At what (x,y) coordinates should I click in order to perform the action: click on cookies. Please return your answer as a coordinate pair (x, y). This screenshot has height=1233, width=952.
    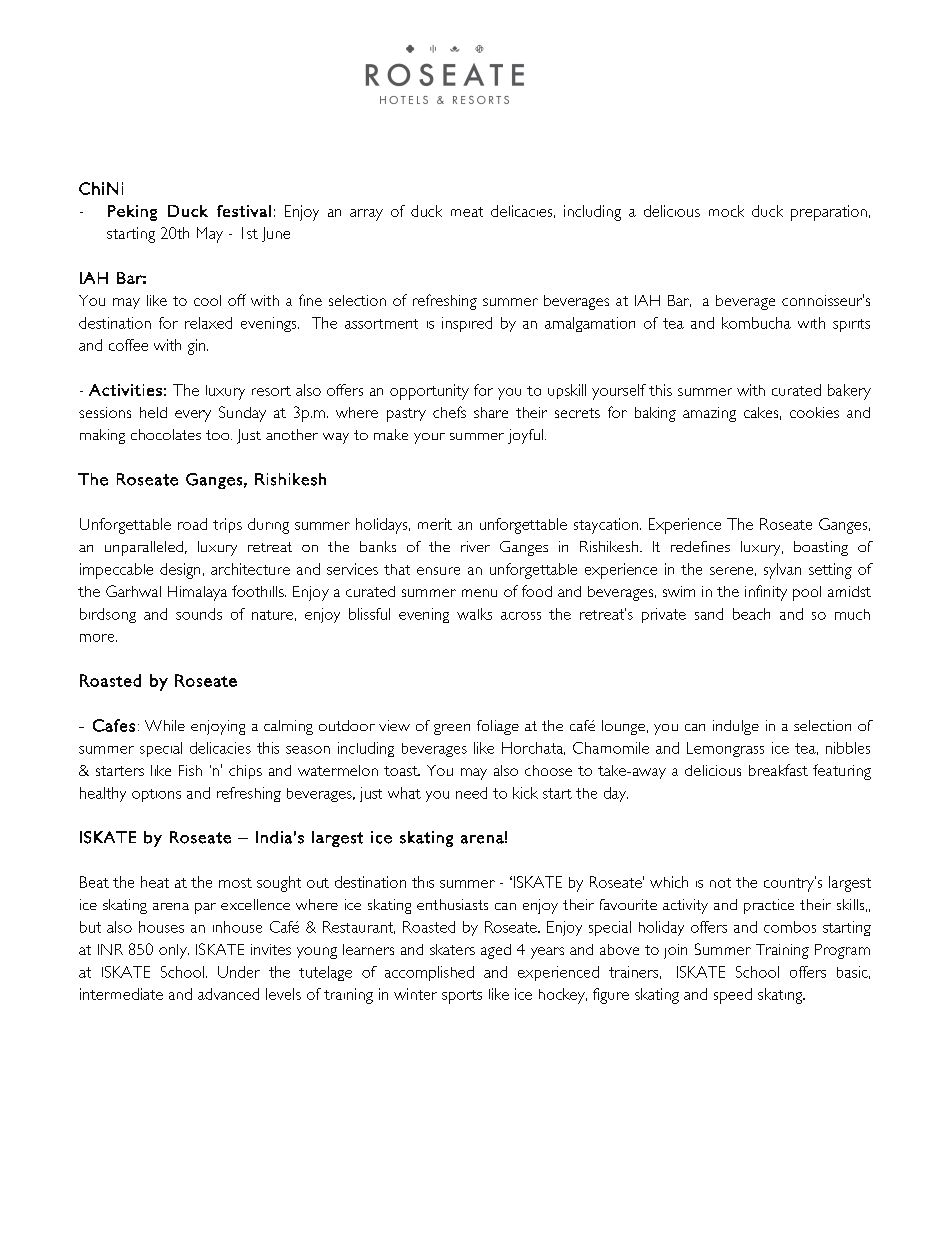
    Looking at the image, I should click on (814, 412).
